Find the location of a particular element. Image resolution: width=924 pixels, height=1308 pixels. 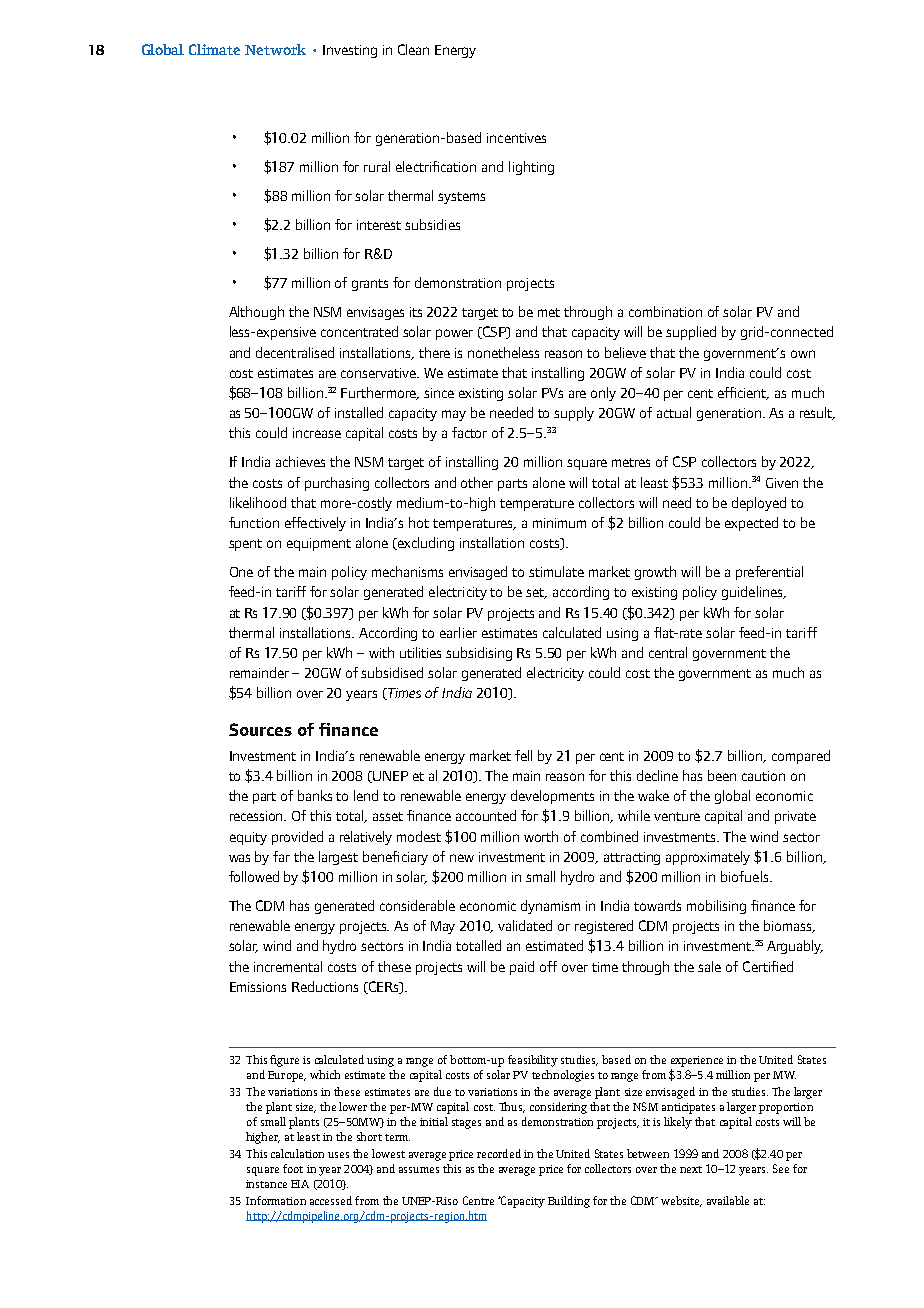

supply is located at coordinates (574, 414).
